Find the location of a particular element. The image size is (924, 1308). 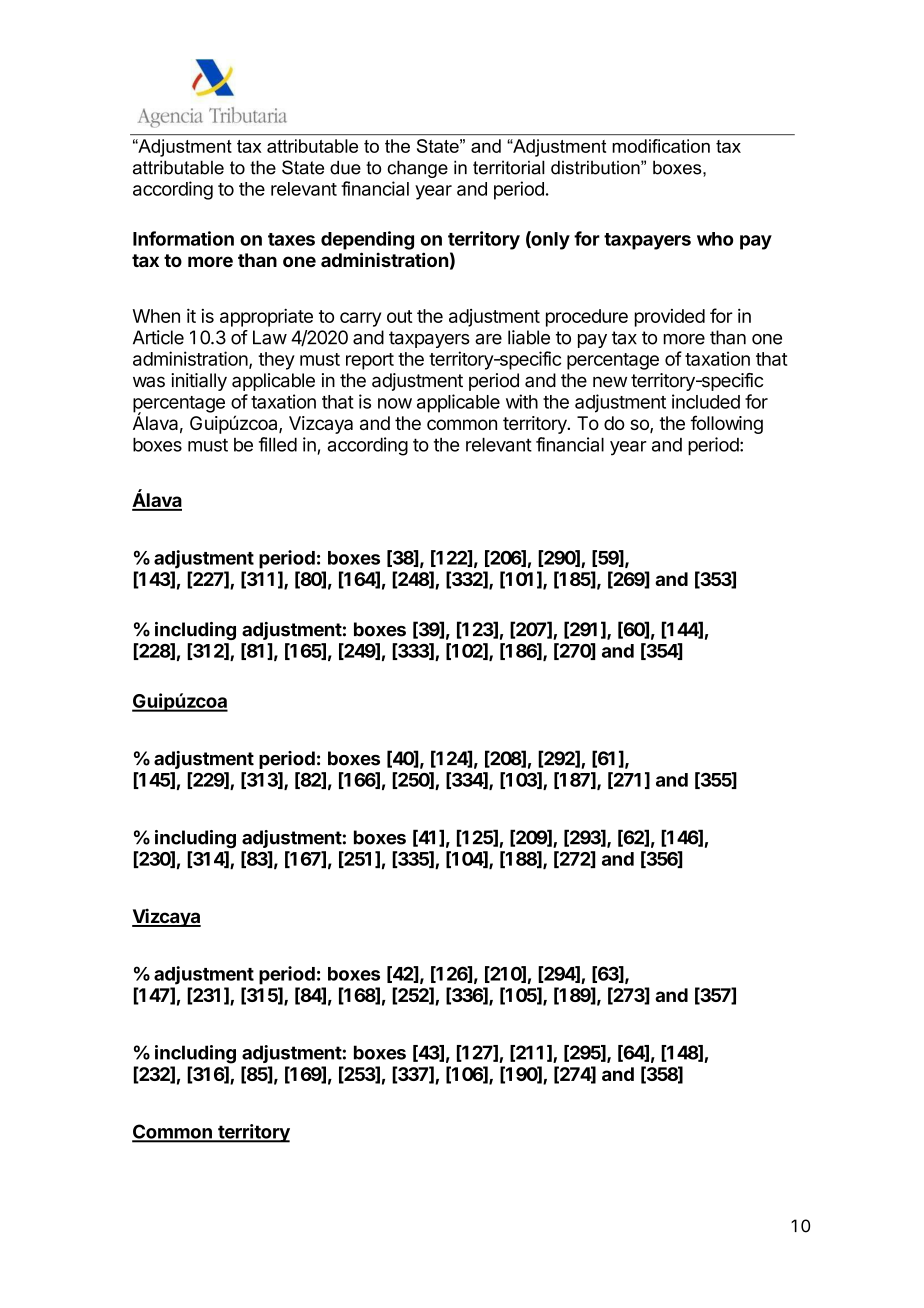

modification is located at coordinates (661, 146).
